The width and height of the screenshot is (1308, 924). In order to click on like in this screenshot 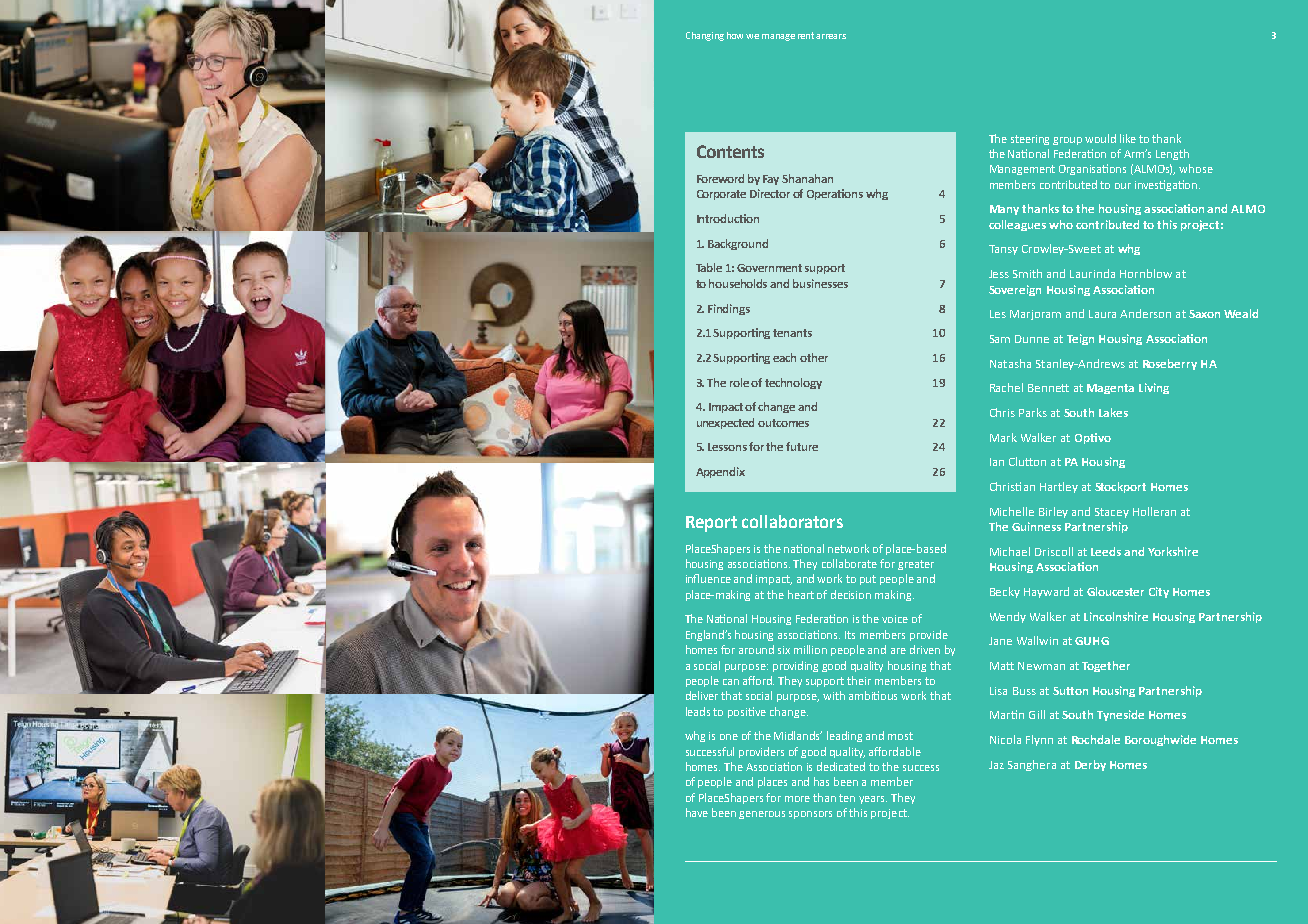, I will do `click(1128, 138)`.
